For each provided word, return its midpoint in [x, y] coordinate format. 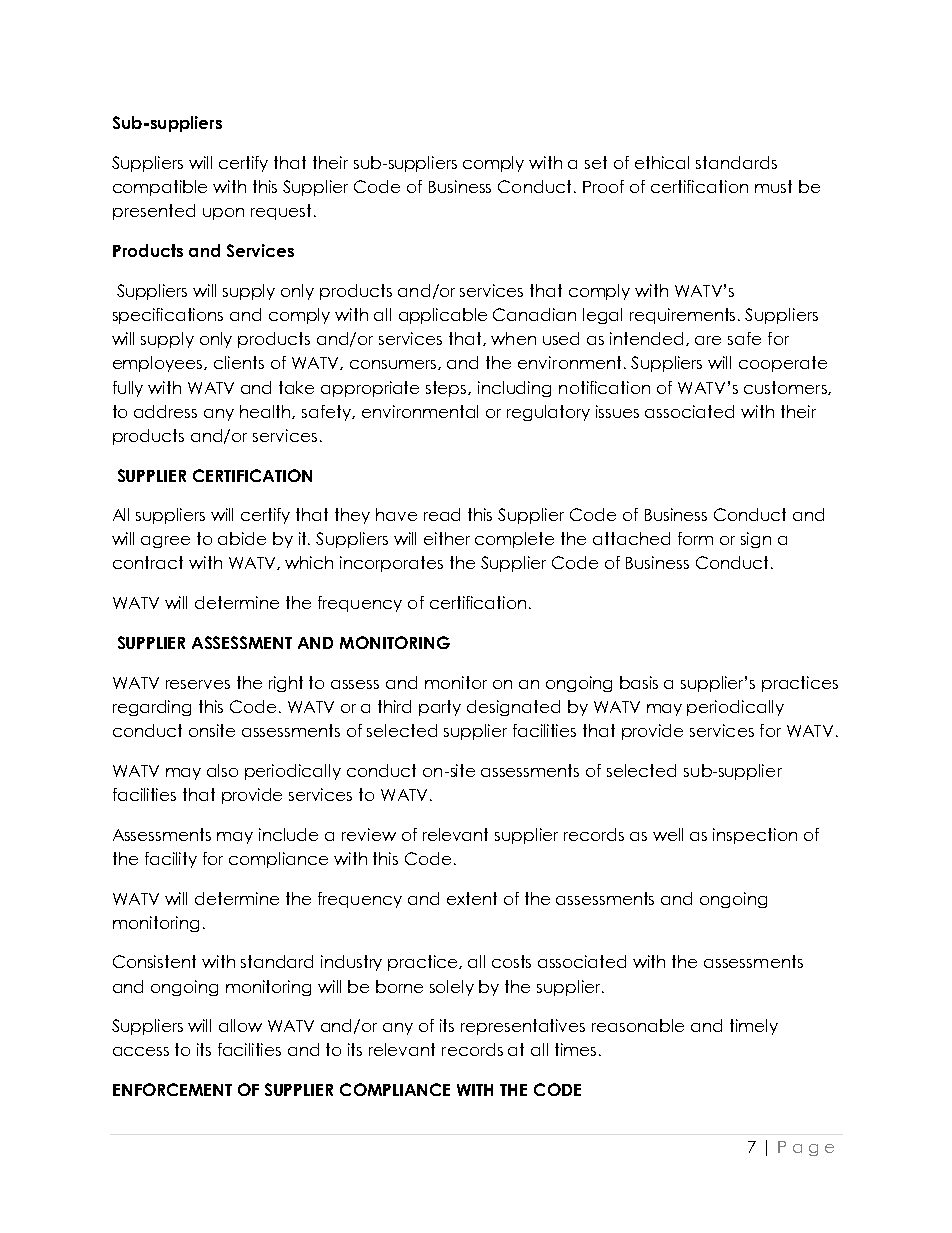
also [222, 770]
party [440, 708]
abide [242, 538]
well [668, 834]
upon [223, 214]
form [695, 538]
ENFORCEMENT [172, 1089]
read [442, 514]
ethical [662, 162]
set [596, 162]
